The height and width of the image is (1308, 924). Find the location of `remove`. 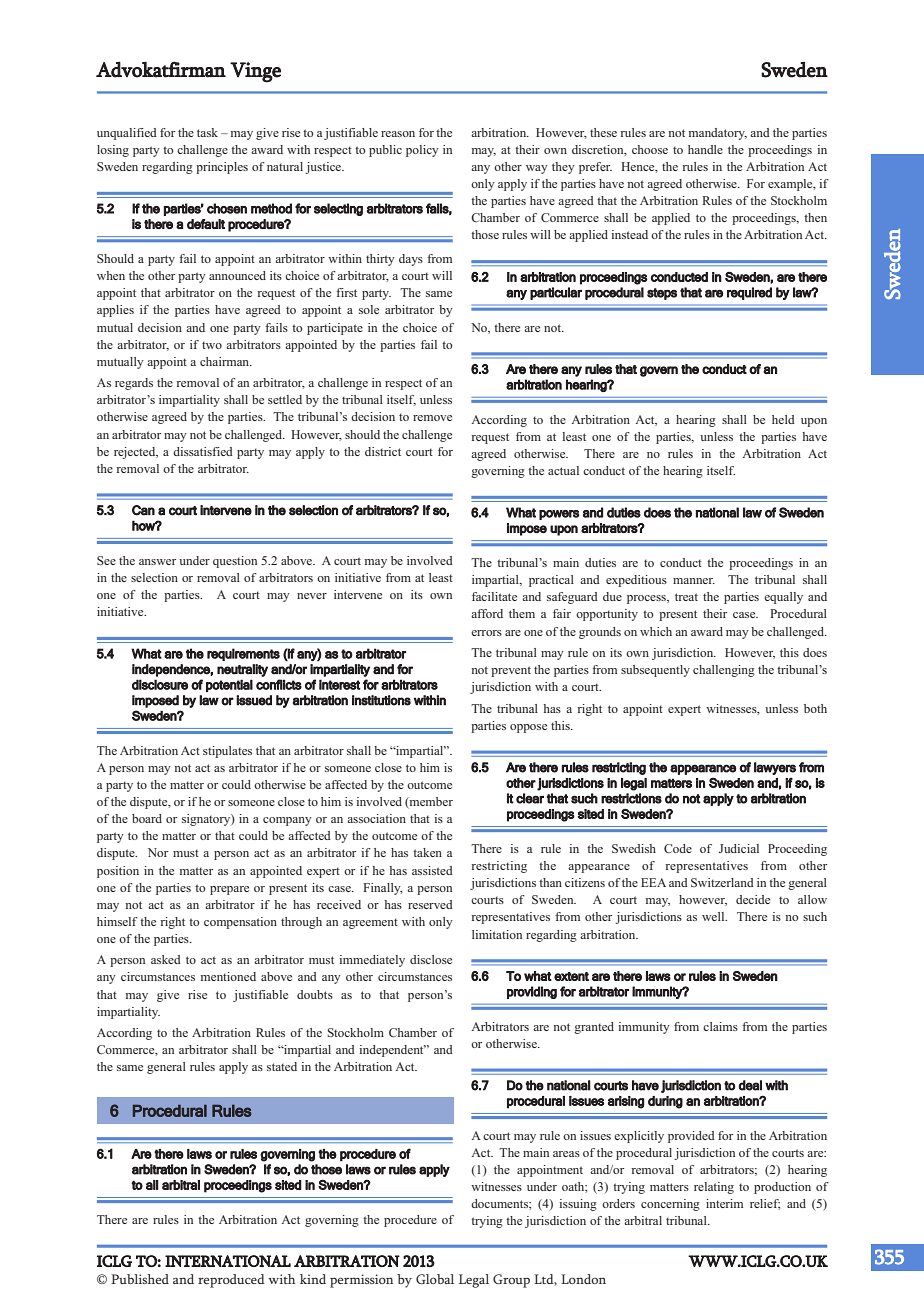

remove is located at coordinates (432, 418).
